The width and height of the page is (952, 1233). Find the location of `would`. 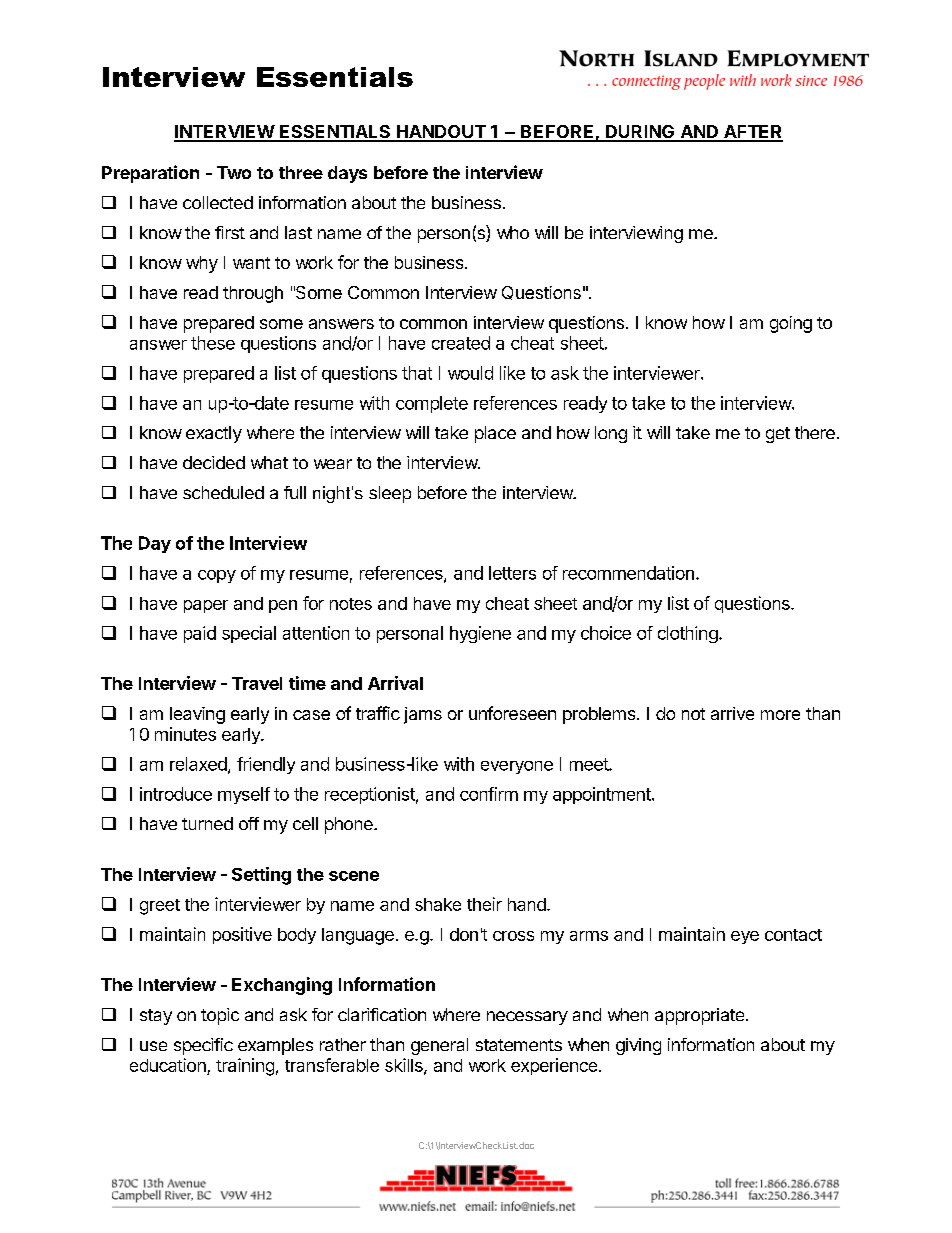

would is located at coordinates (470, 373).
